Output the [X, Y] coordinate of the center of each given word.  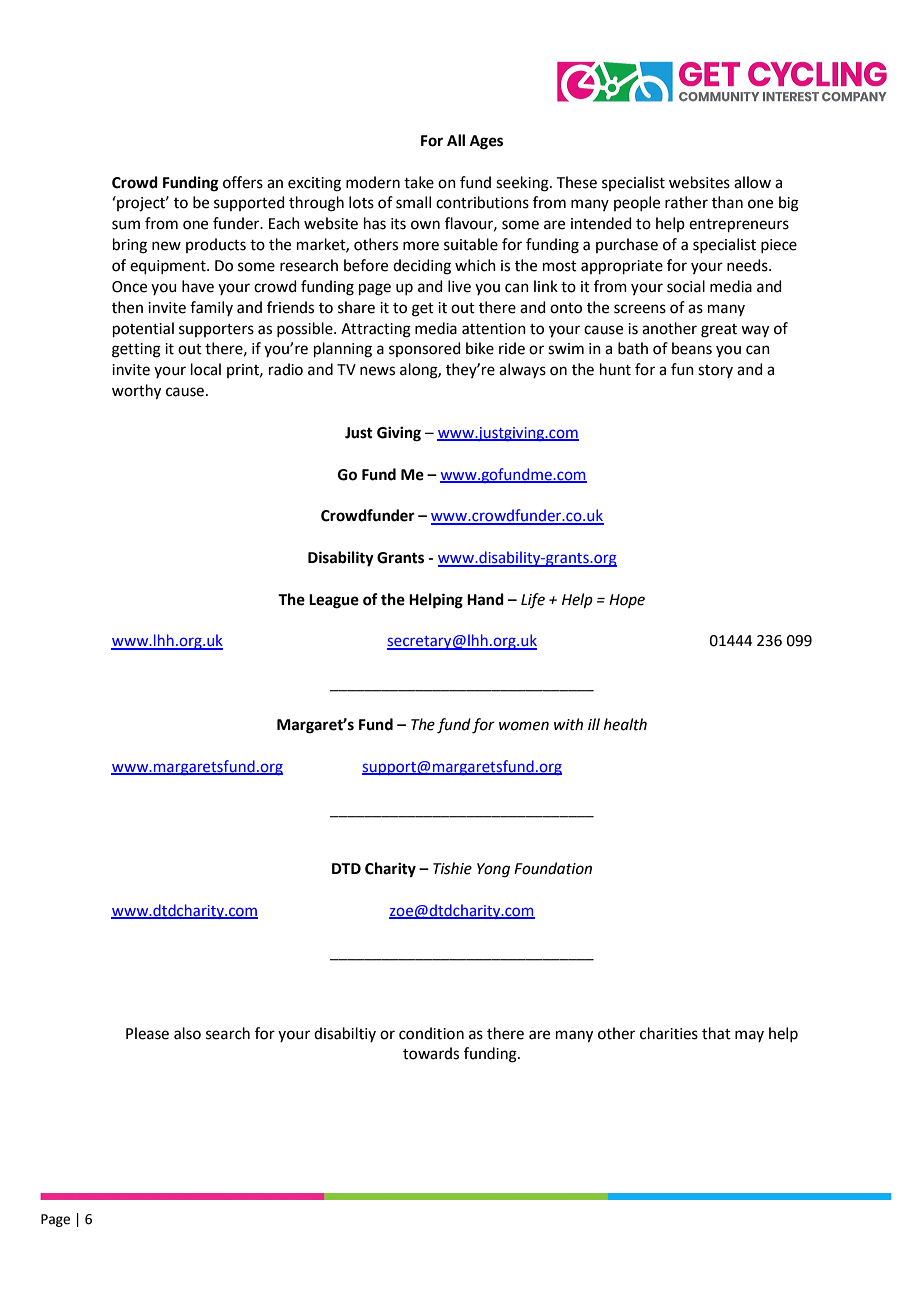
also [187, 1033]
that [716, 1033]
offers [243, 182]
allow [752, 182]
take [419, 182]
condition [431, 1033]
